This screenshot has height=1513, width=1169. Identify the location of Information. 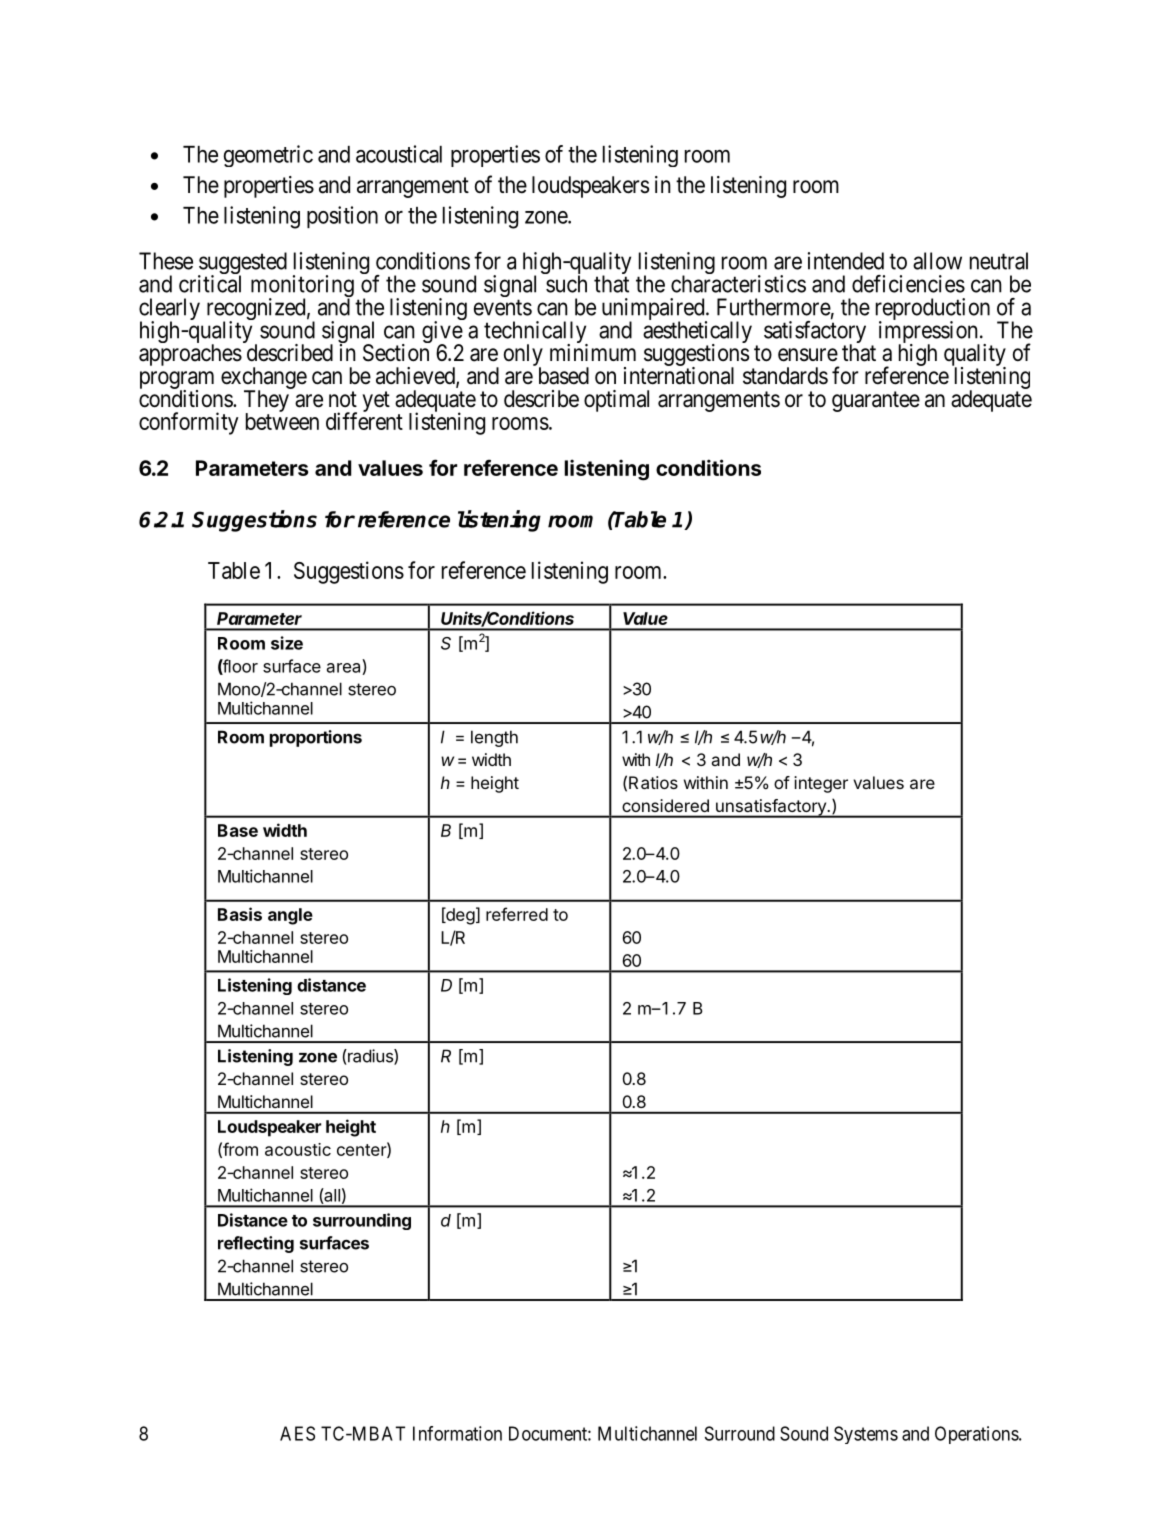
(457, 1433).
